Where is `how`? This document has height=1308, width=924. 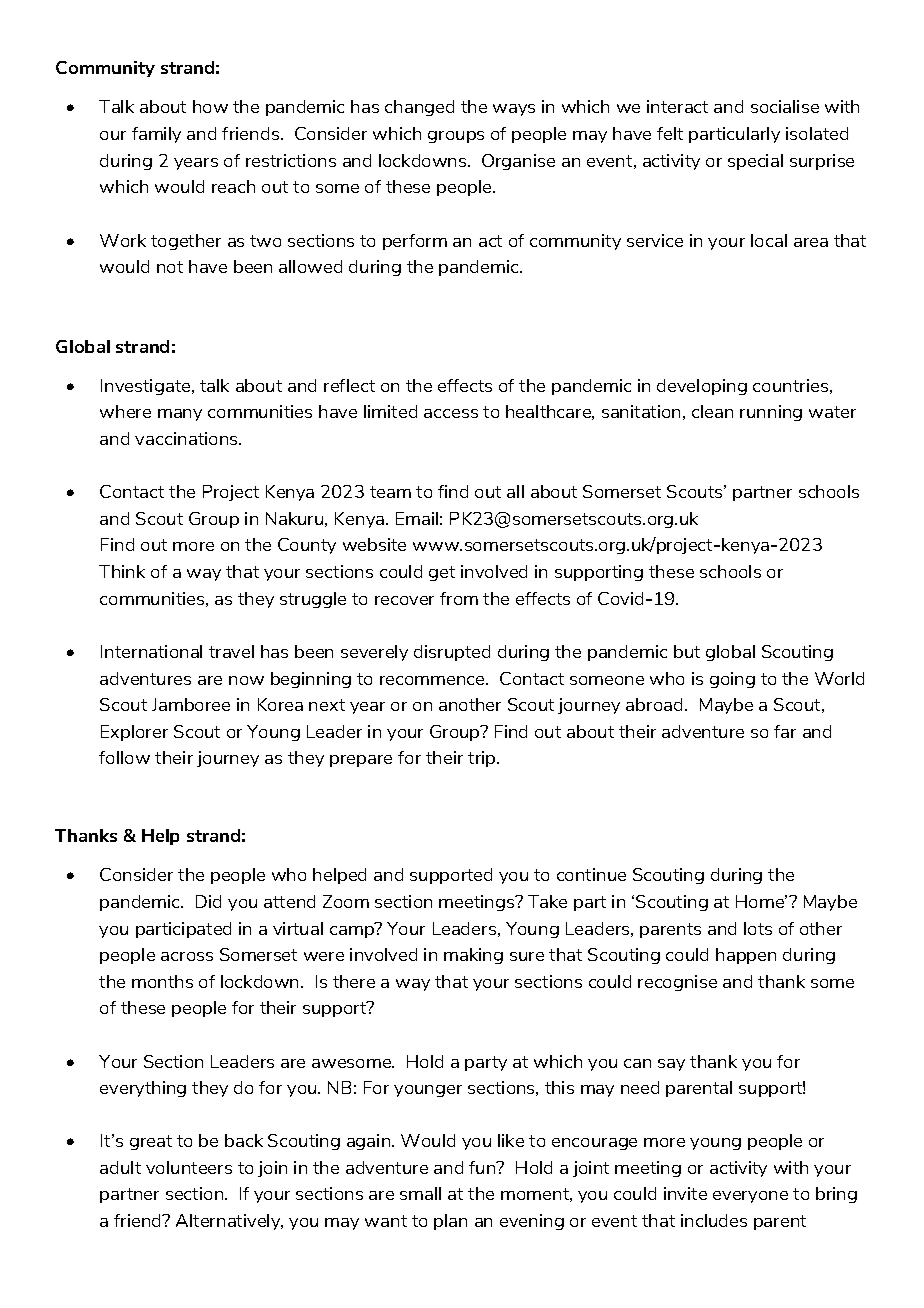
how is located at coordinates (210, 106).
